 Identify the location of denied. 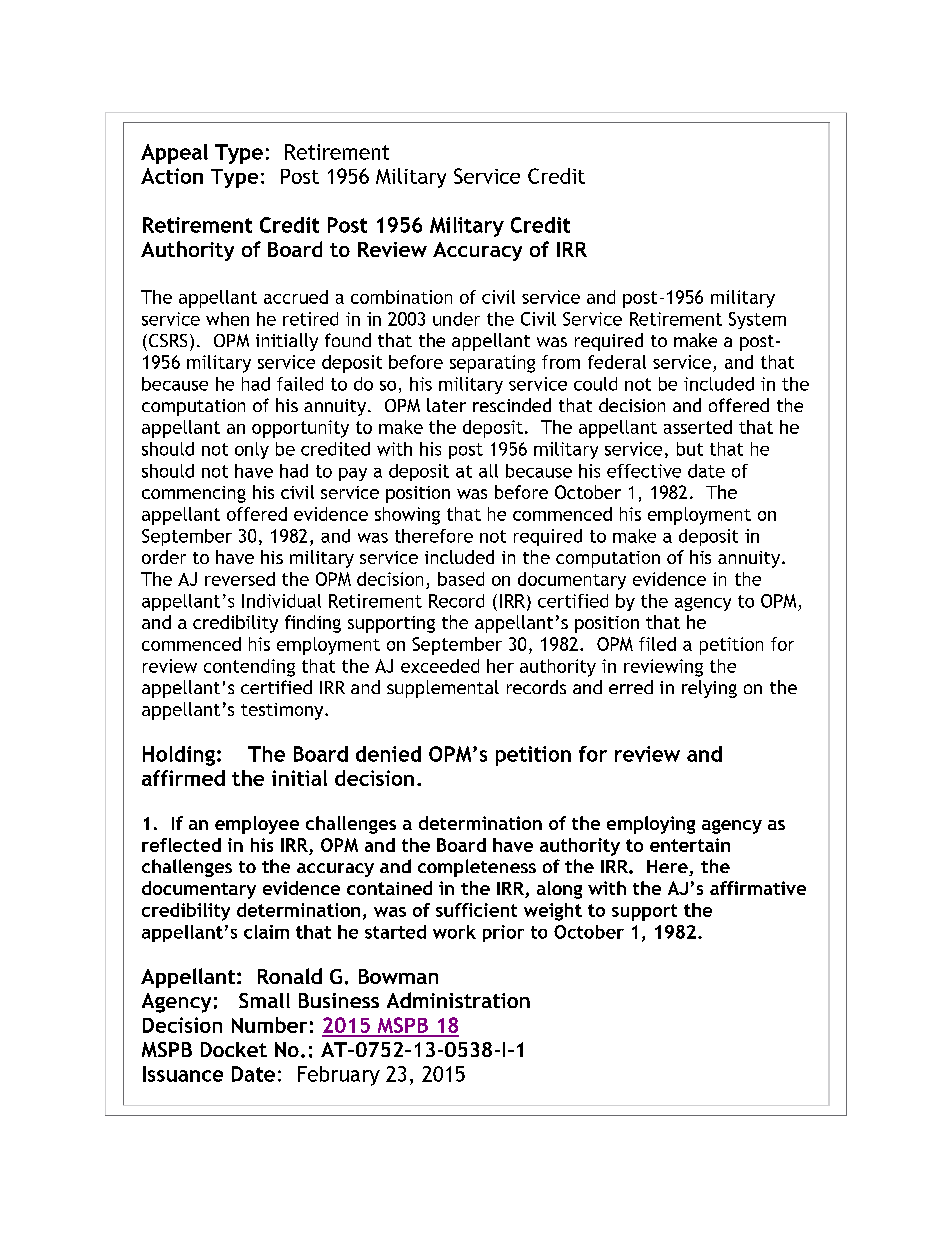
(388, 754).
